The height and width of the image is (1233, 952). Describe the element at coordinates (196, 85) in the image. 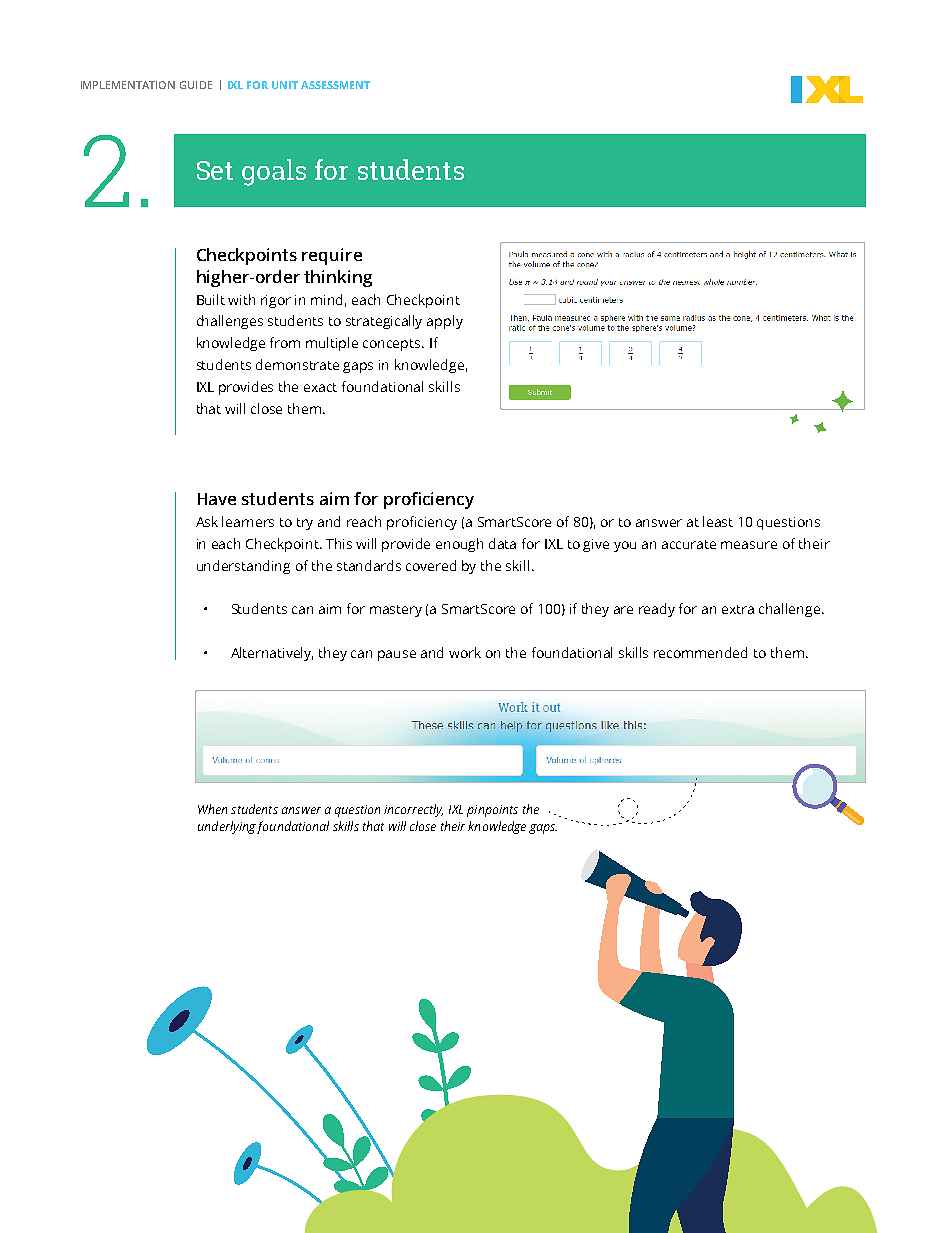

I see `GUIDE` at that location.
